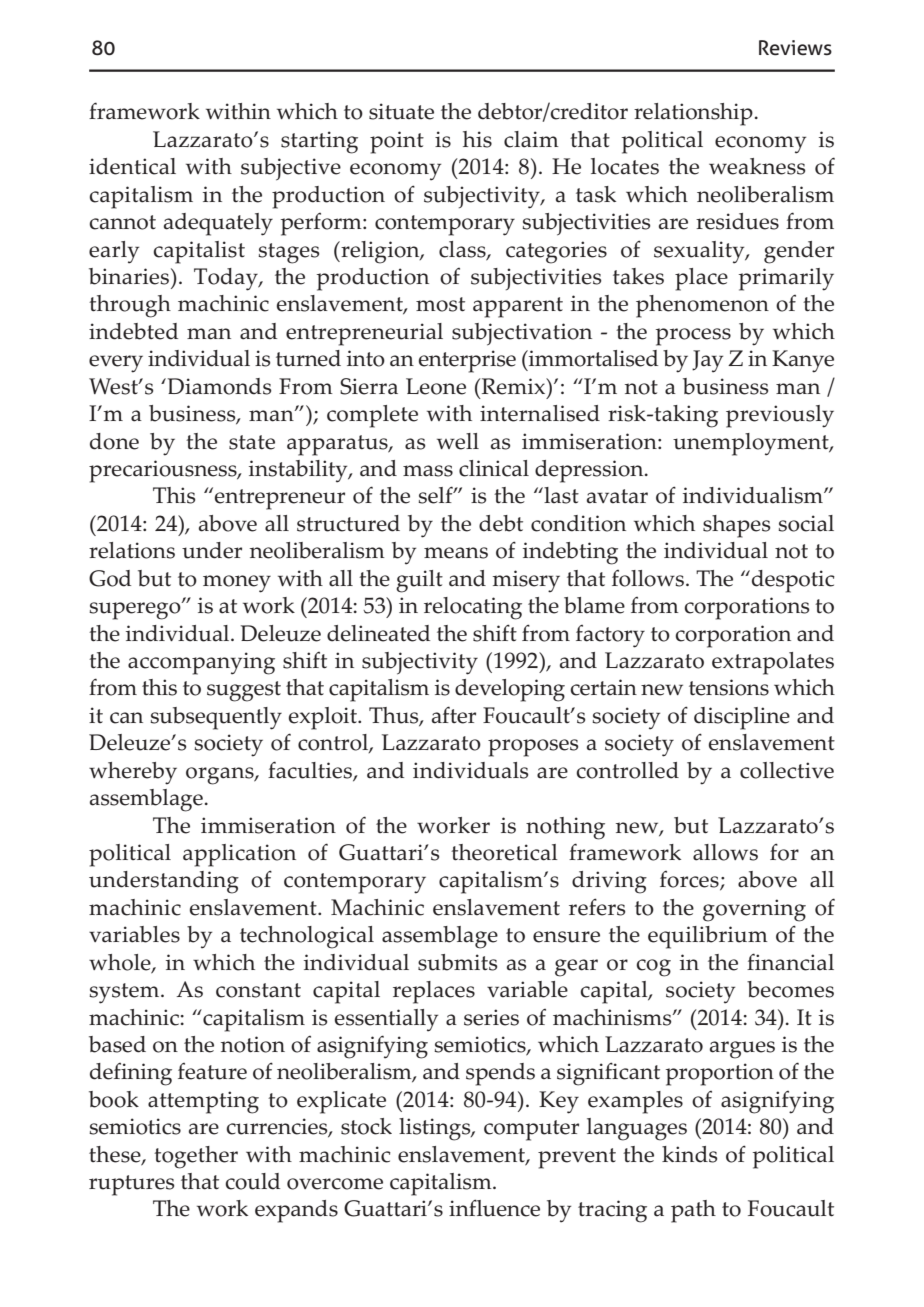 This page has height=1307, width=924. Describe the element at coordinates (239, 855) in the page. I see `application` at that location.
